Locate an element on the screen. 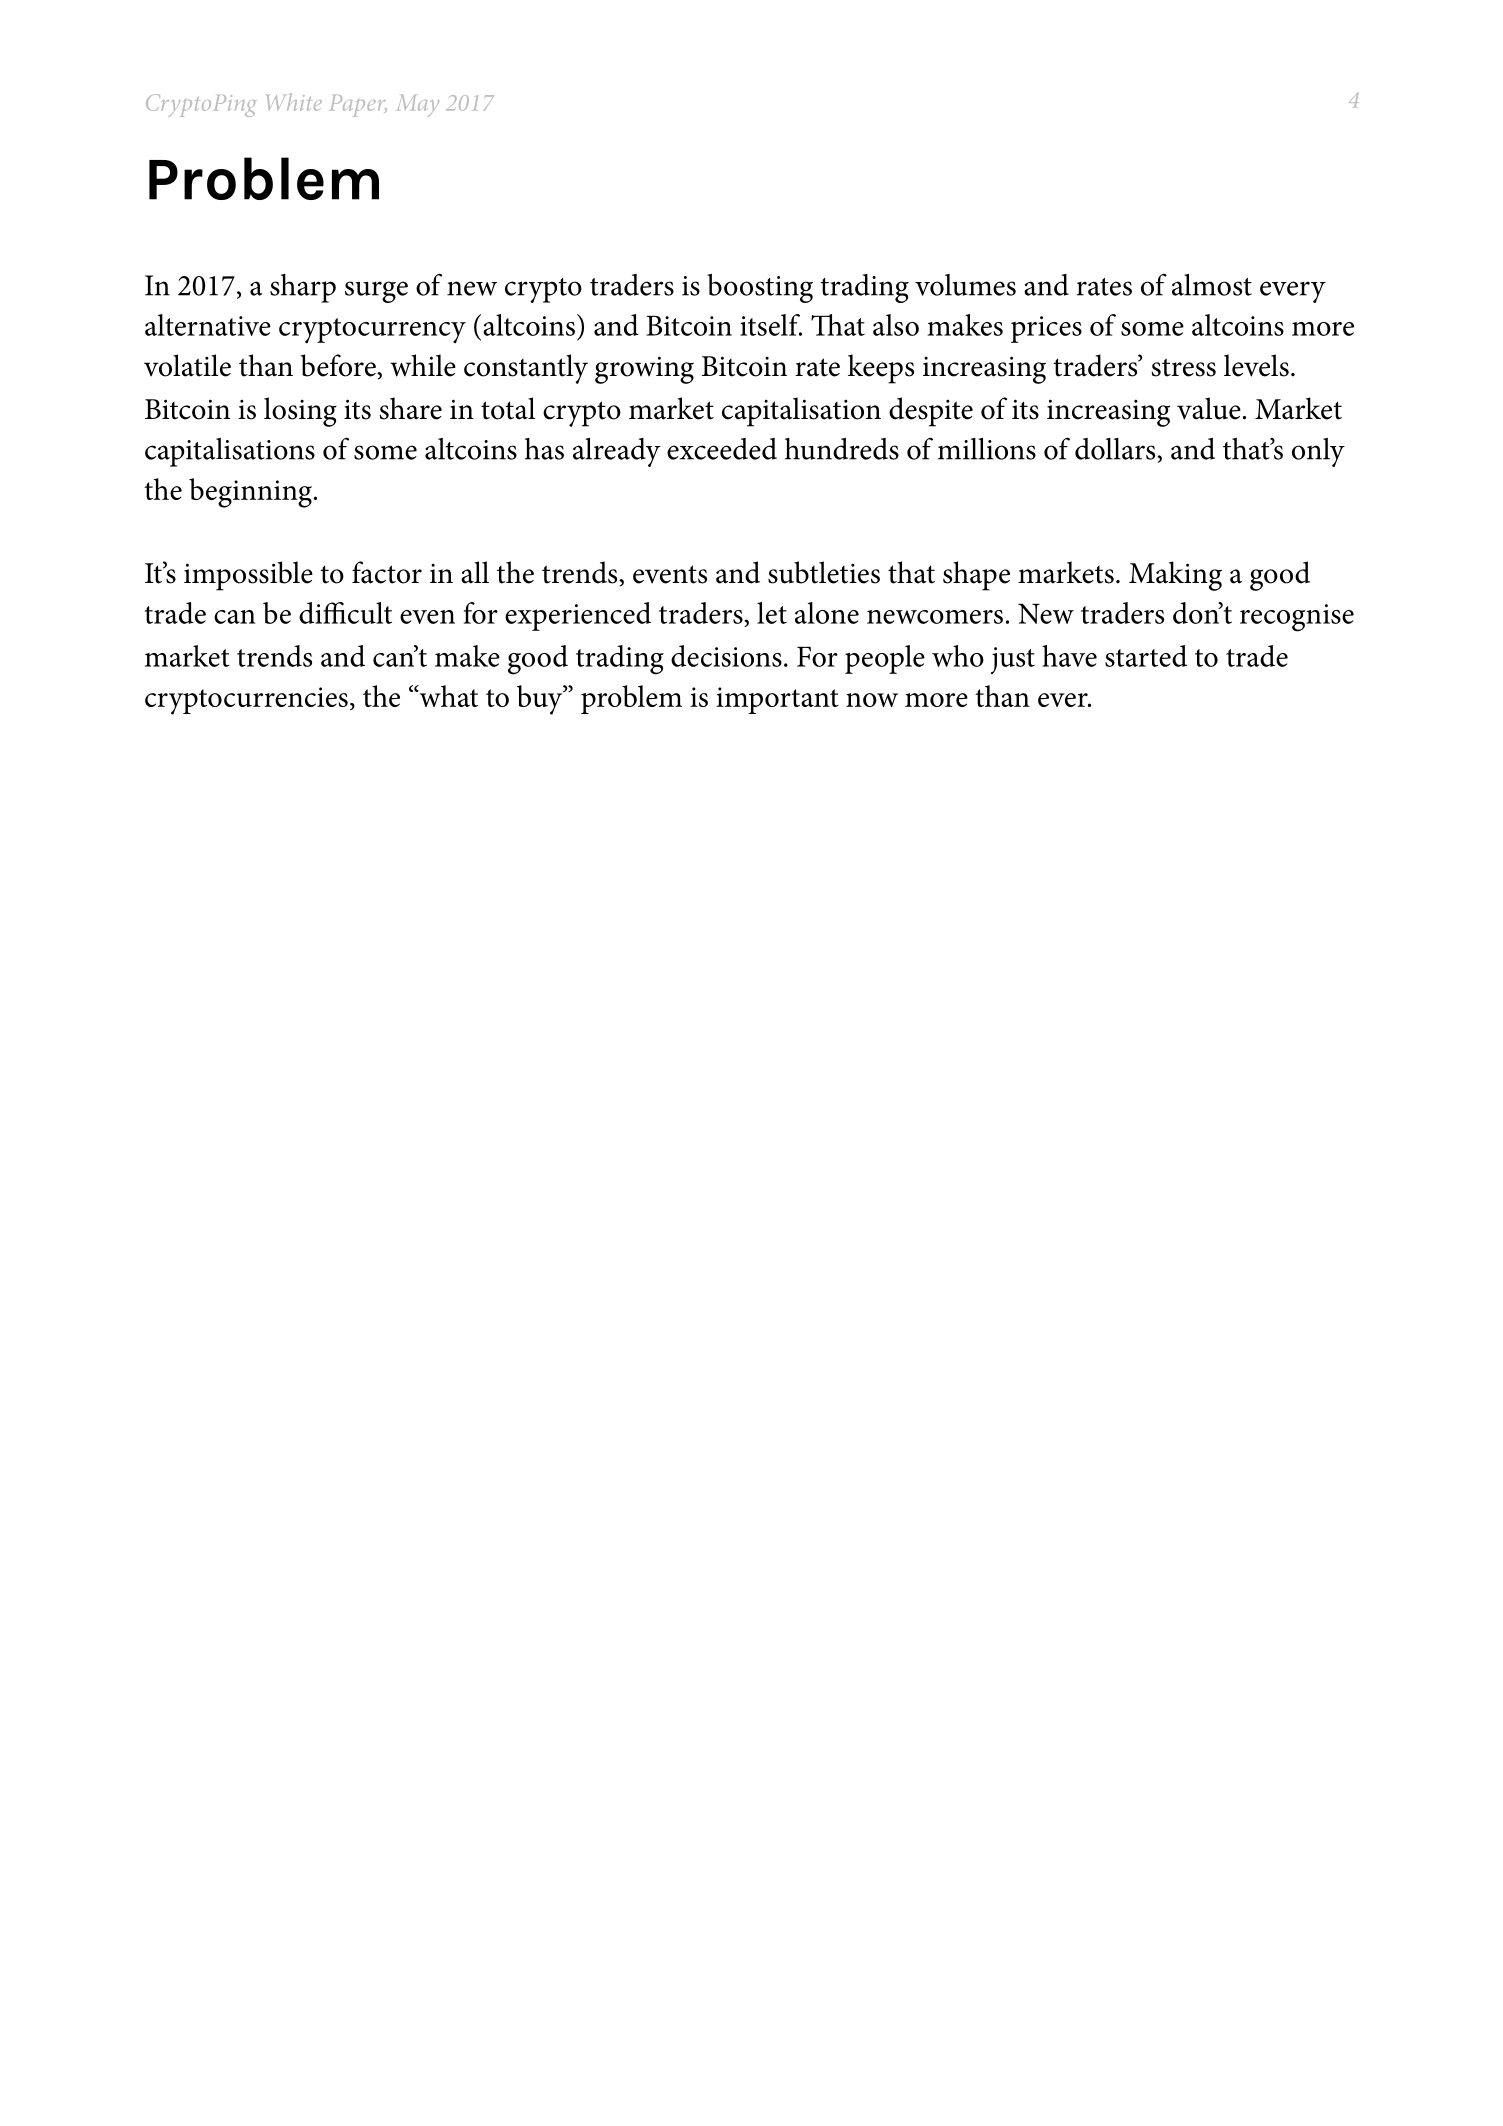  almost is located at coordinates (1212, 285).
